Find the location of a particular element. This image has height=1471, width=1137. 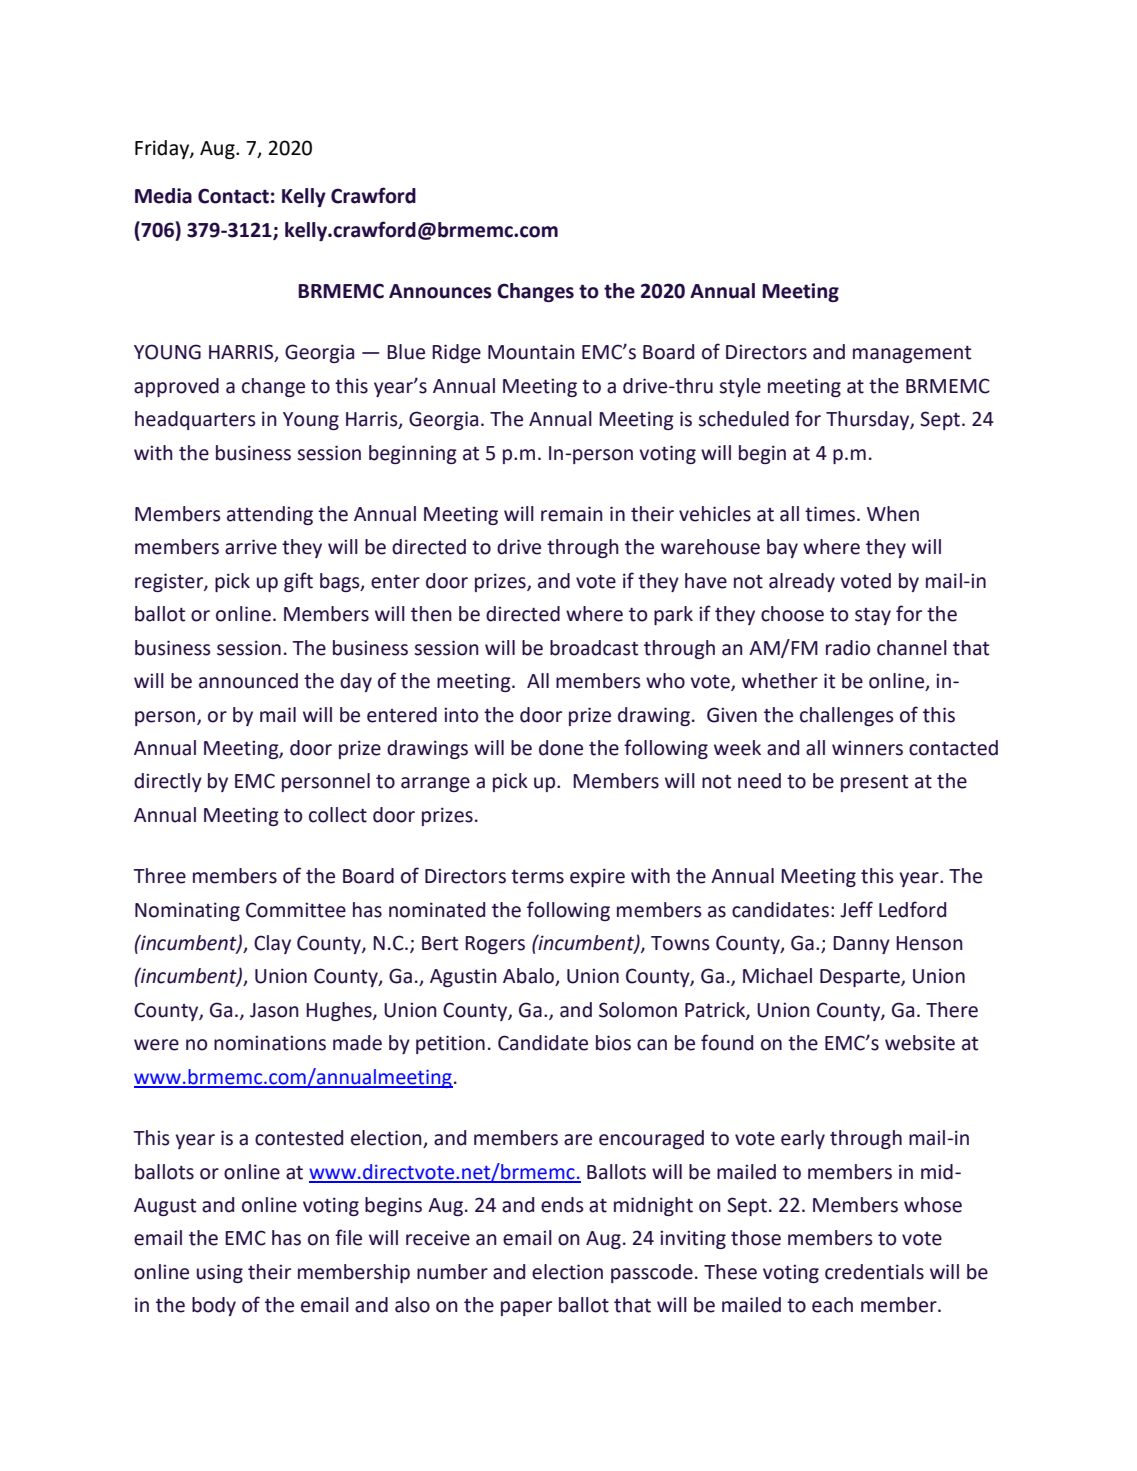

remain is located at coordinates (572, 514).
